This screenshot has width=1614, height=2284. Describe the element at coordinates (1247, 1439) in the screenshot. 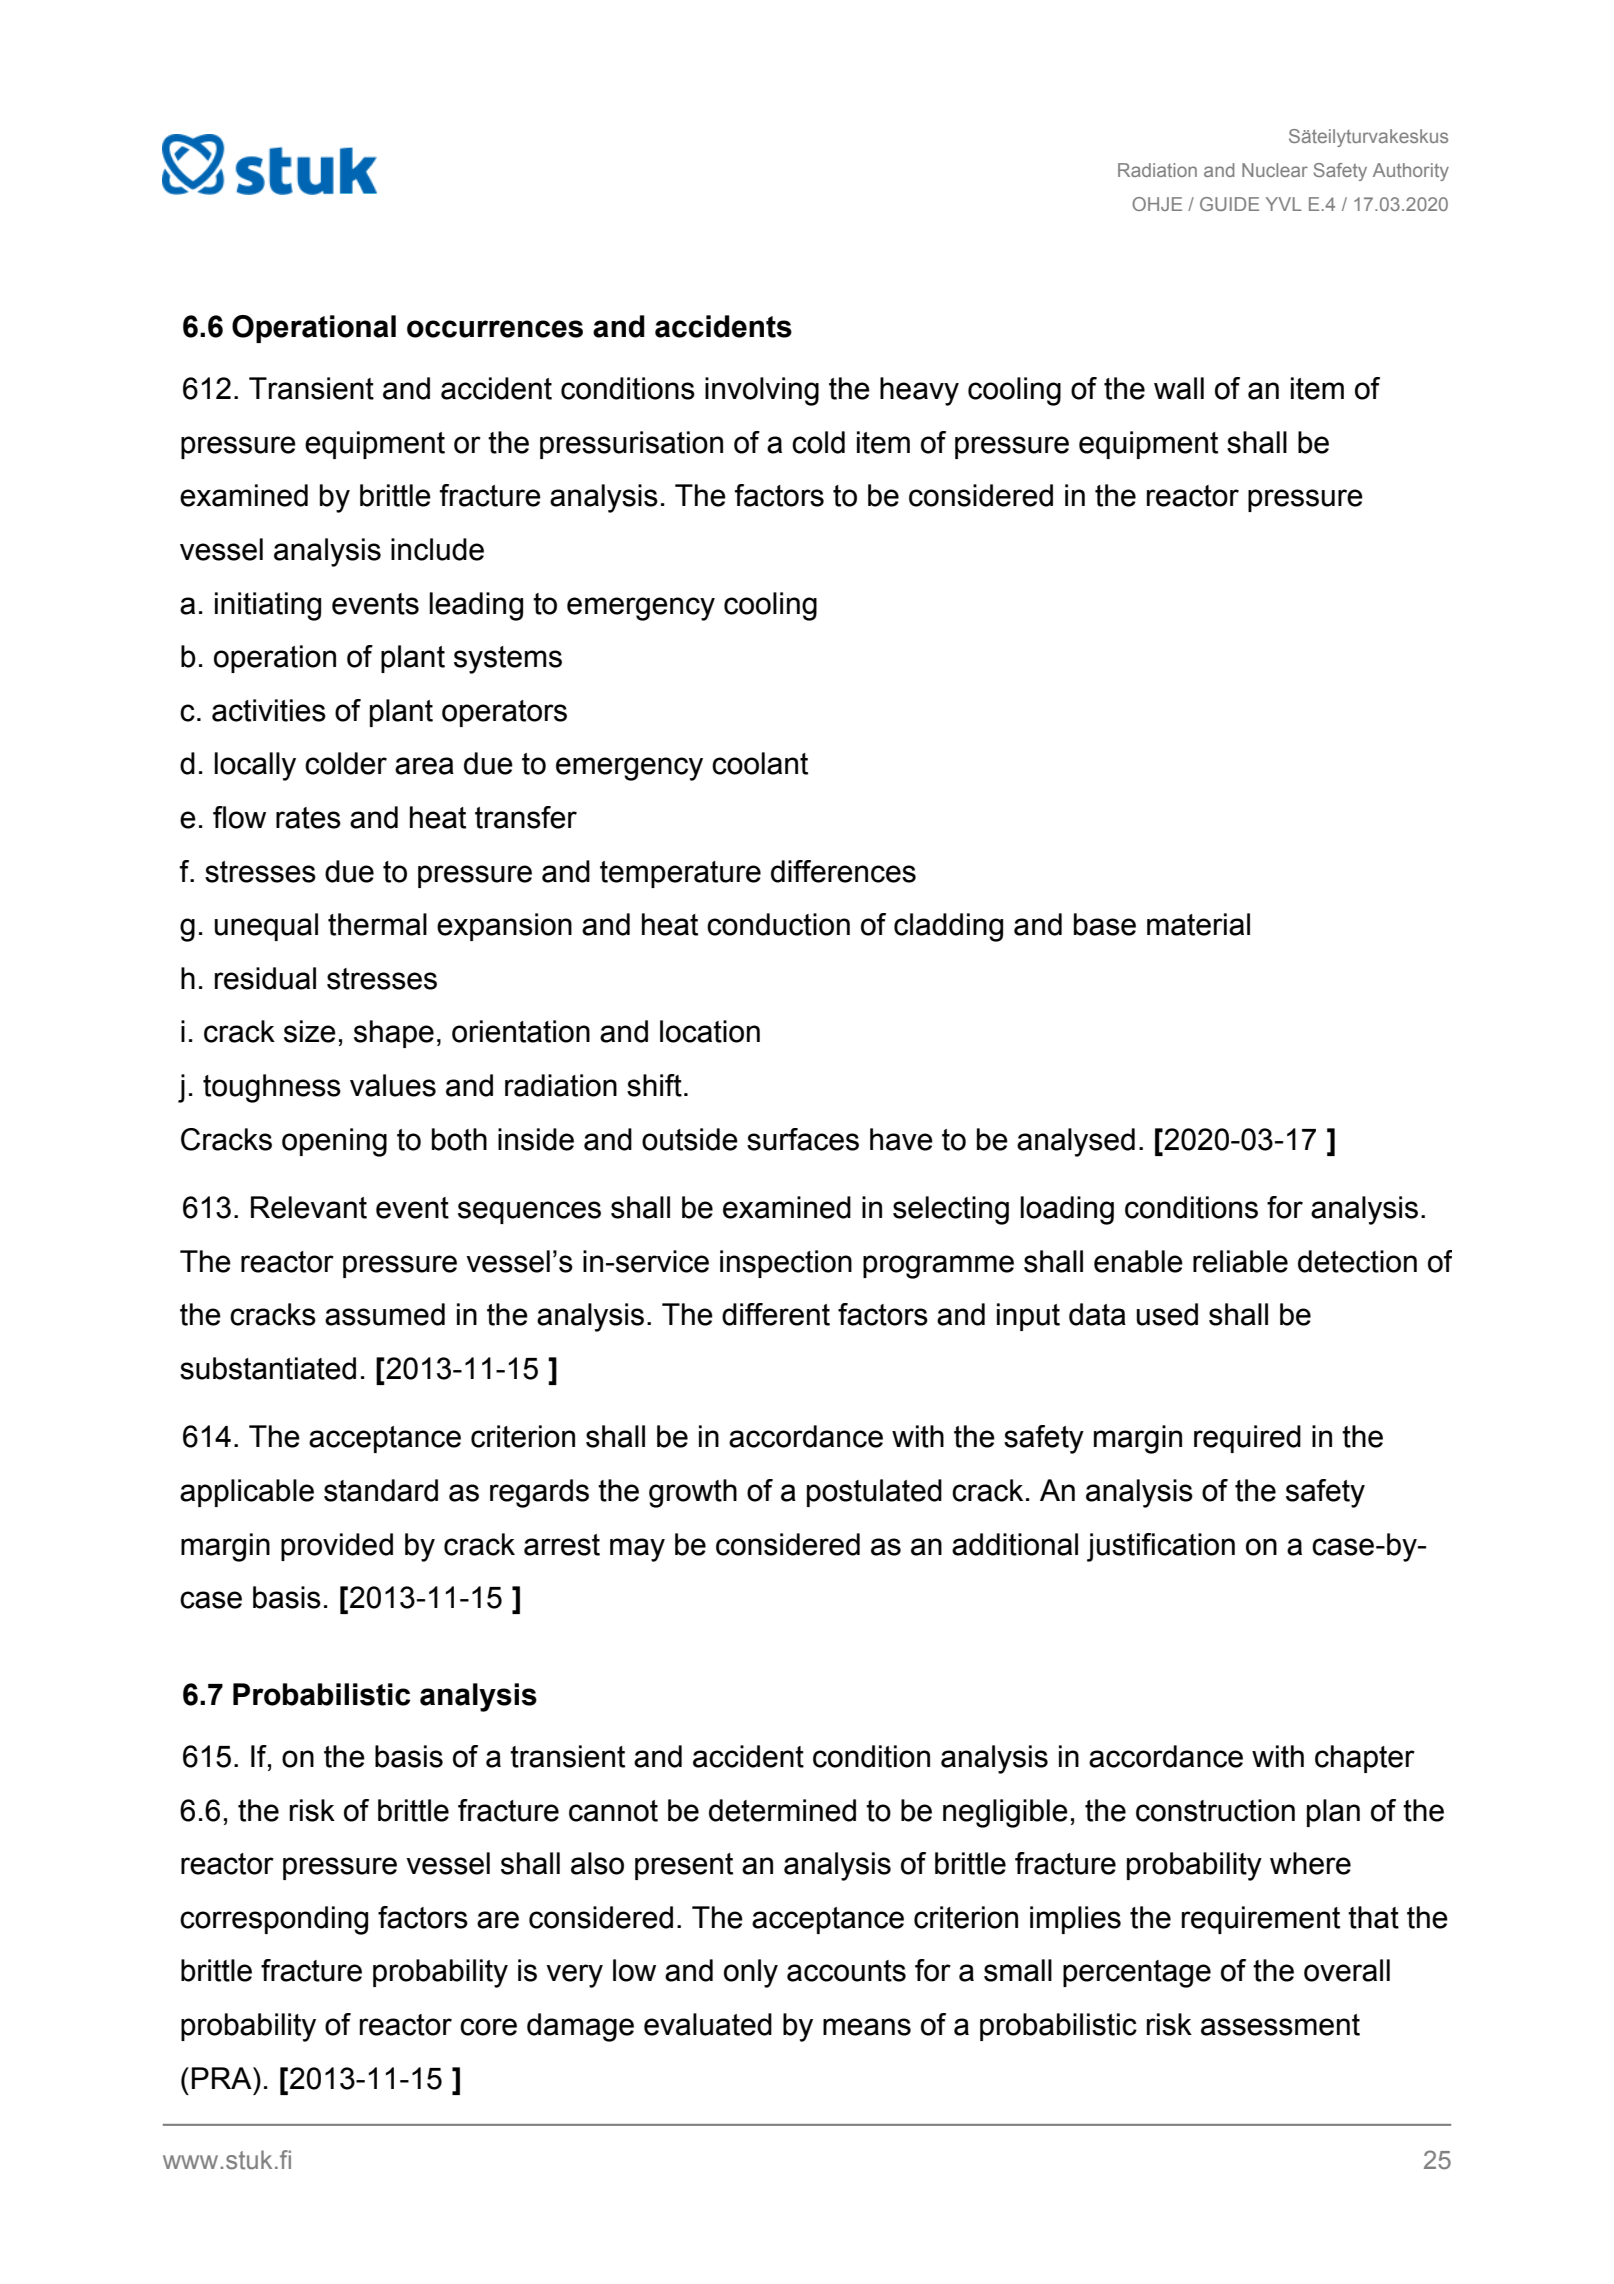

I see `required` at that location.
